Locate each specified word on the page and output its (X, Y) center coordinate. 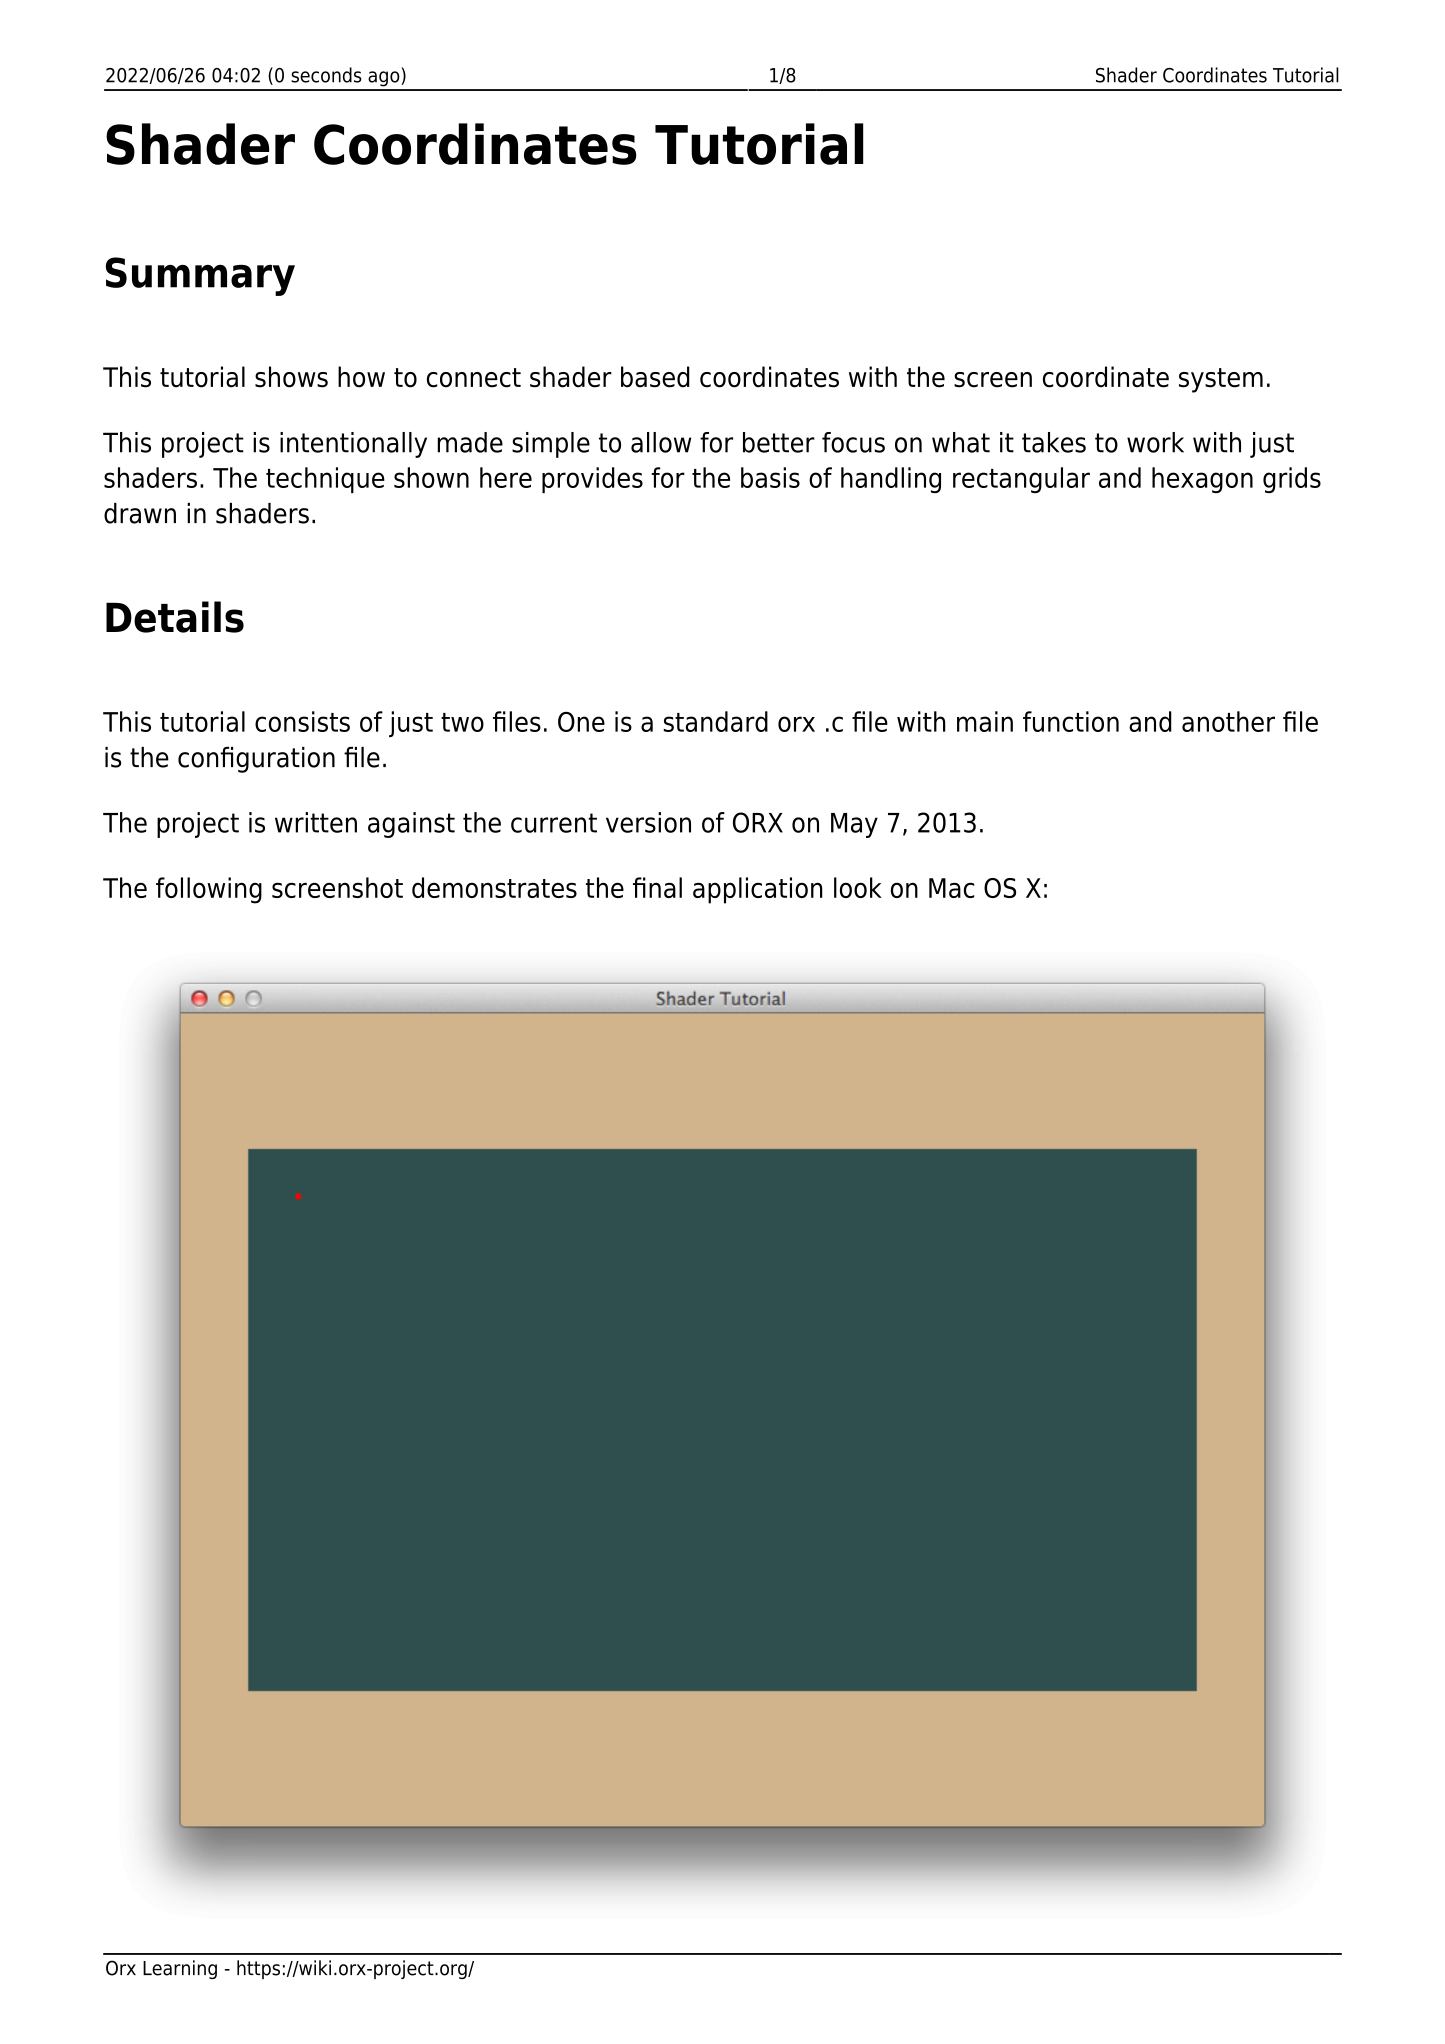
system (1221, 380)
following (209, 890)
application (758, 890)
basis (770, 477)
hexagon (1202, 480)
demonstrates (494, 887)
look (858, 887)
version (648, 822)
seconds (326, 75)
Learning (180, 1969)
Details (175, 617)
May (854, 825)
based (655, 377)
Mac (952, 888)
